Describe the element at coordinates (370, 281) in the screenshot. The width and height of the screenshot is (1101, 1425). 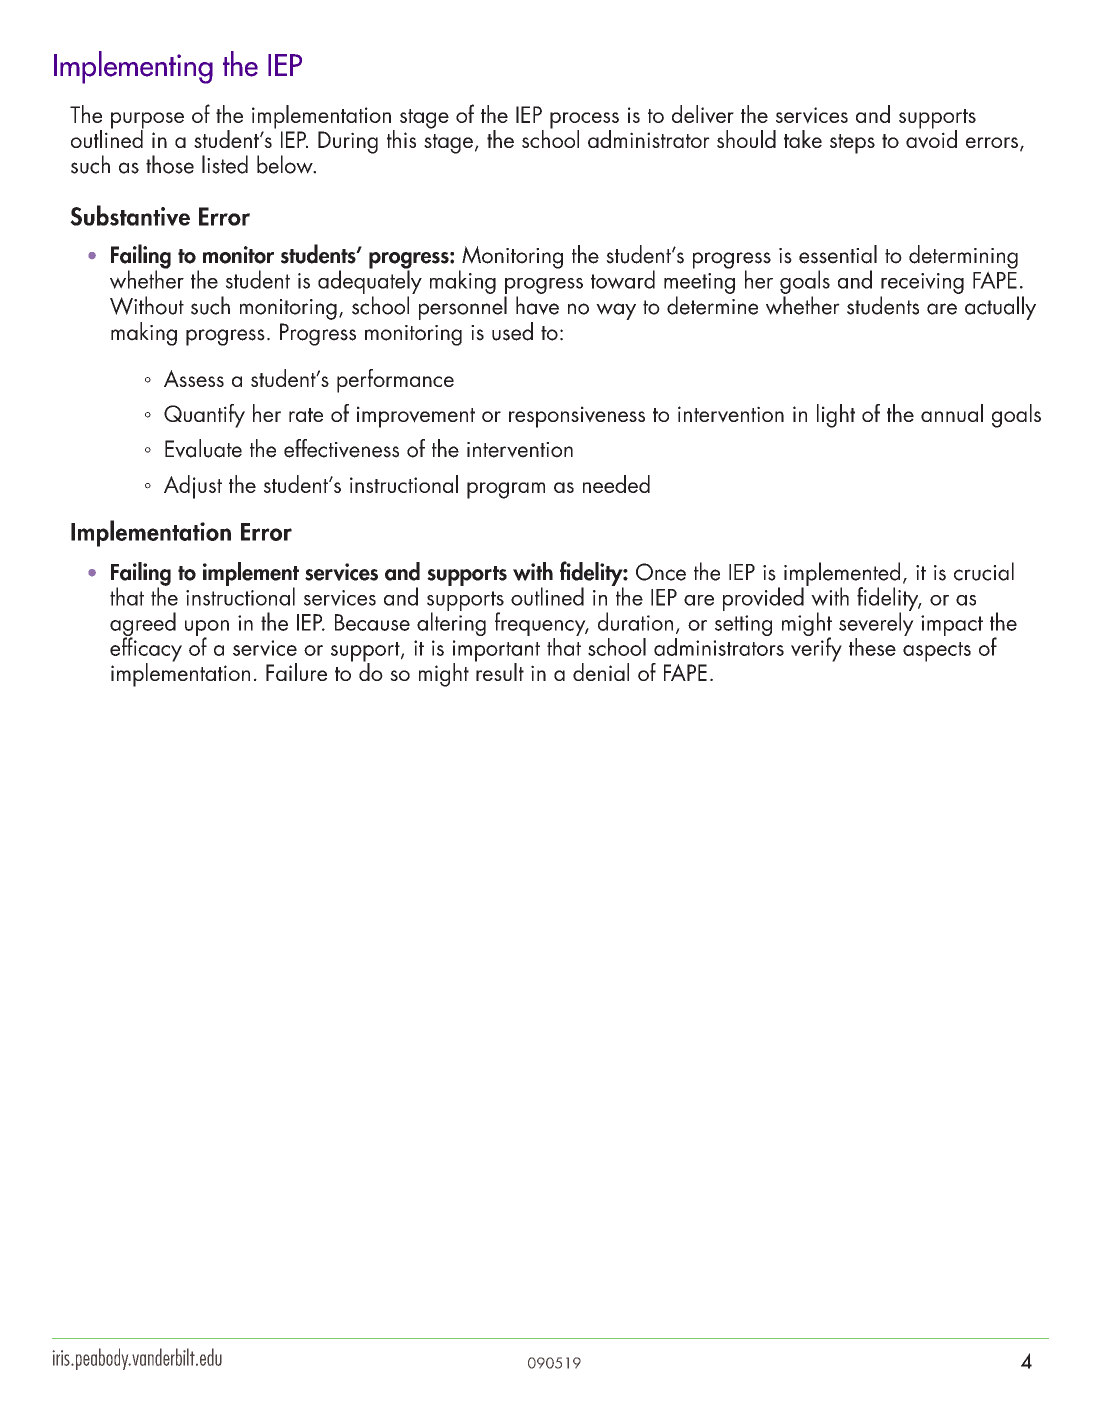
I see `adequately` at that location.
